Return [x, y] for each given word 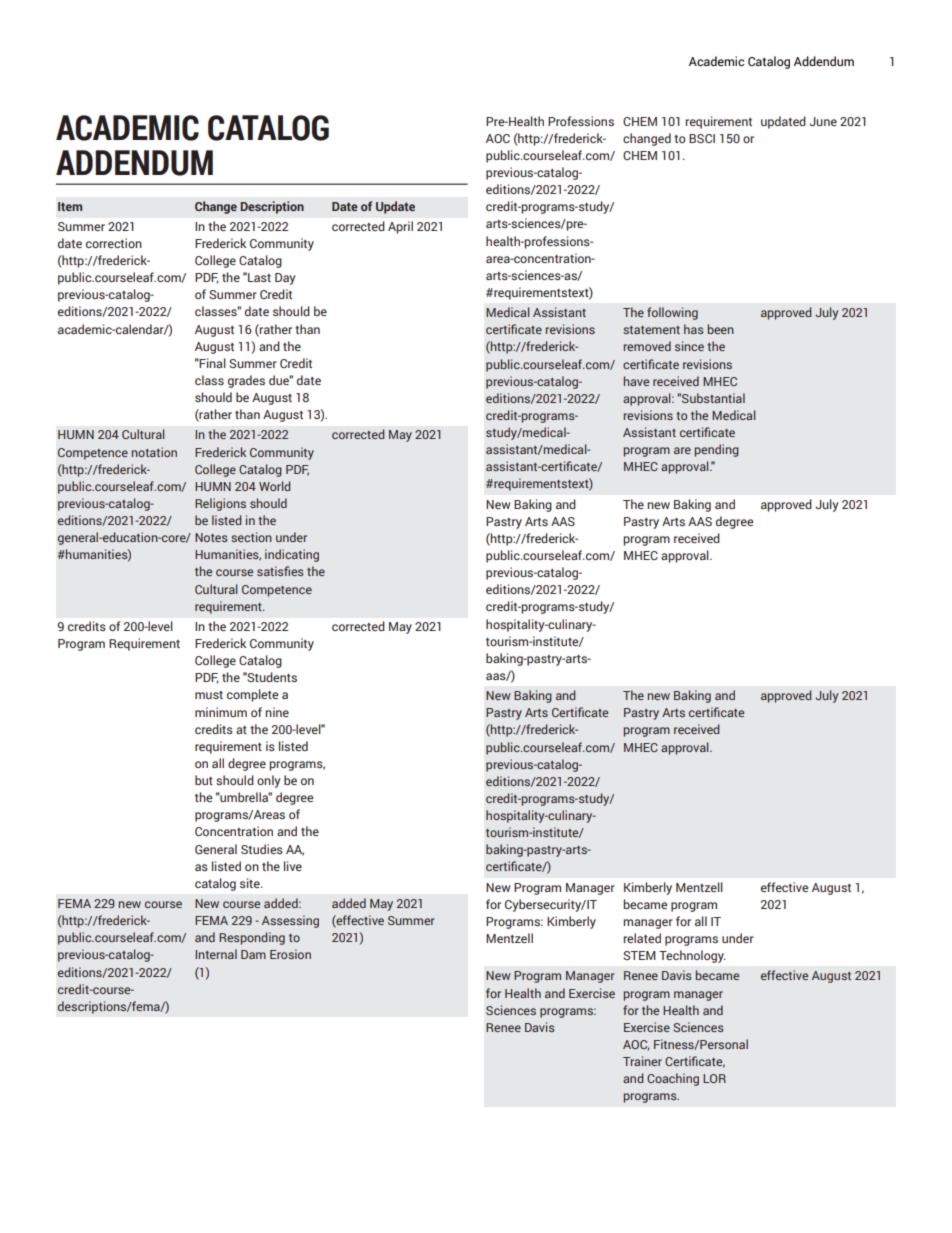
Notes [211, 537]
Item [70, 206]
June [823, 121]
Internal [216, 954]
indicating [292, 555]
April [400, 227]
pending [717, 450]
